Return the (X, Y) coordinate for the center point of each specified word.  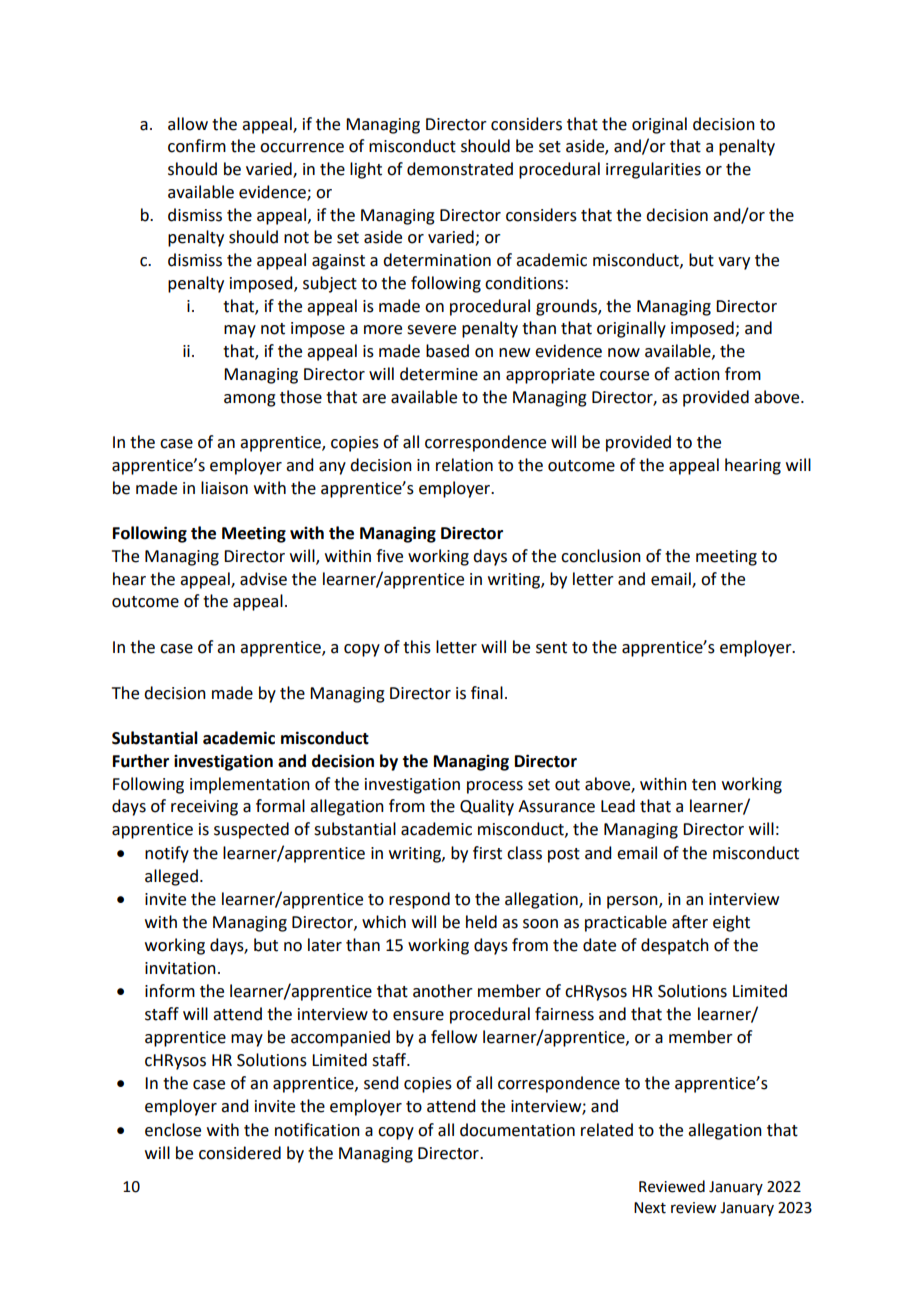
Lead (618, 806)
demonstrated (460, 169)
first (487, 853)
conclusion (601, 556)
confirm (197, 146)
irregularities (653, 170)
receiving (204, 808)
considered (240, 1153)
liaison (224, 488)
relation (464, 465)
